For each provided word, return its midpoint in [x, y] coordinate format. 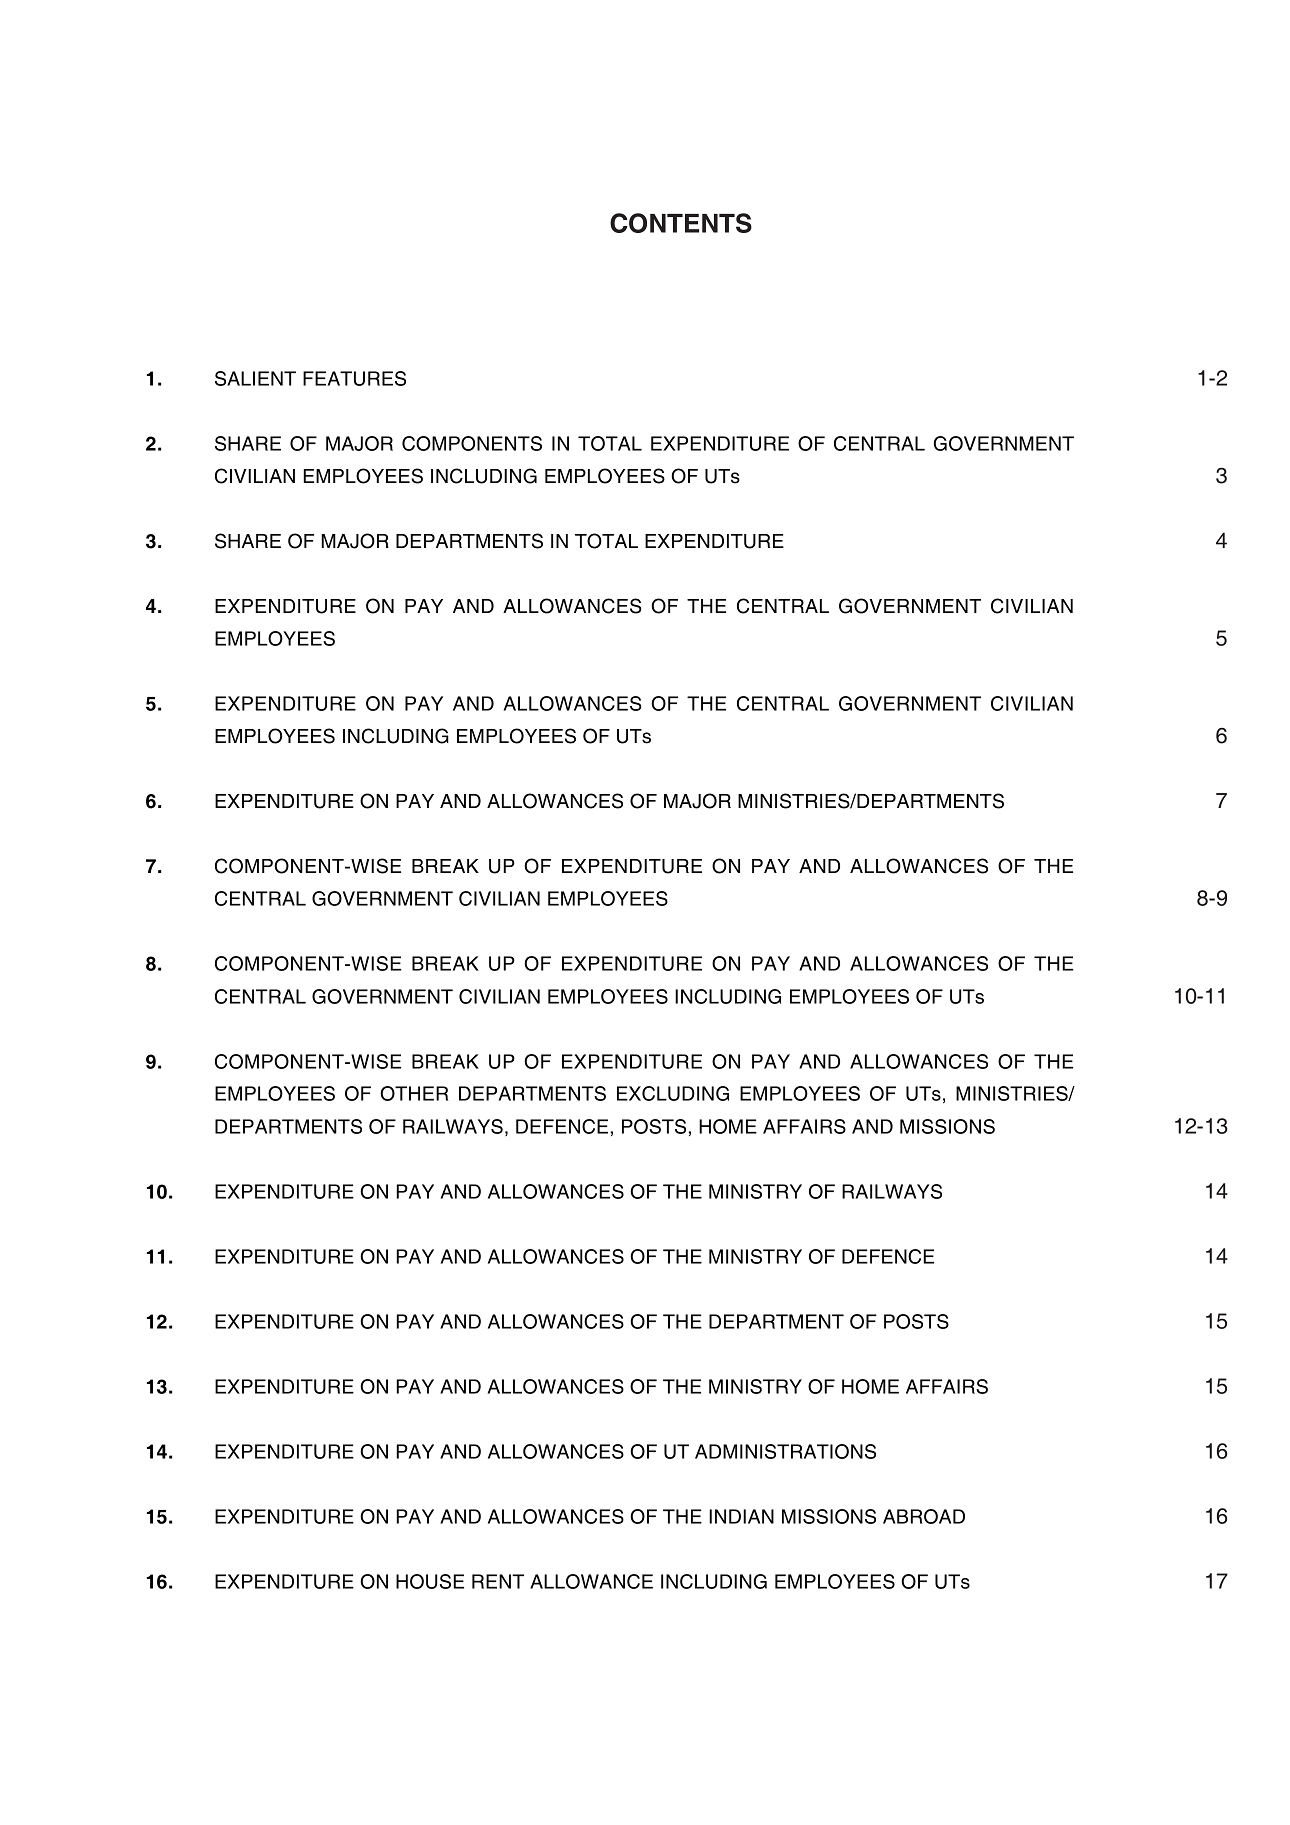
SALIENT [255, 378]
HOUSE [430, 1581]
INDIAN [741, 1516]
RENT [498, 1581]
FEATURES [354, 378]
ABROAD [924, 1516]
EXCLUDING [673, 1093]
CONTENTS [681, 223]
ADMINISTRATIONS [785, 1451]
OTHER [414, 1093]
